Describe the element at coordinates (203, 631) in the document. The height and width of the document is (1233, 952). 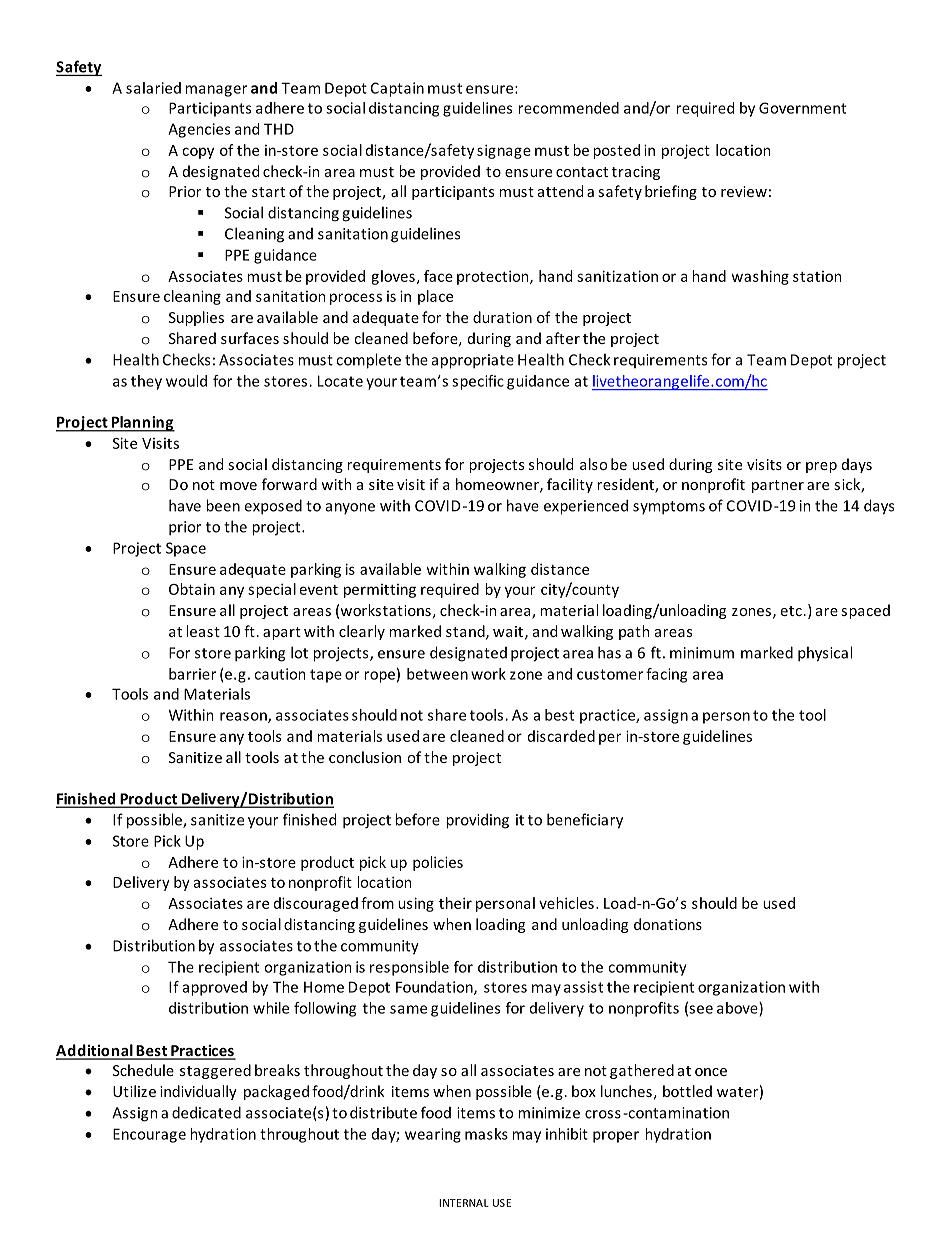
I see `least` at that location.
